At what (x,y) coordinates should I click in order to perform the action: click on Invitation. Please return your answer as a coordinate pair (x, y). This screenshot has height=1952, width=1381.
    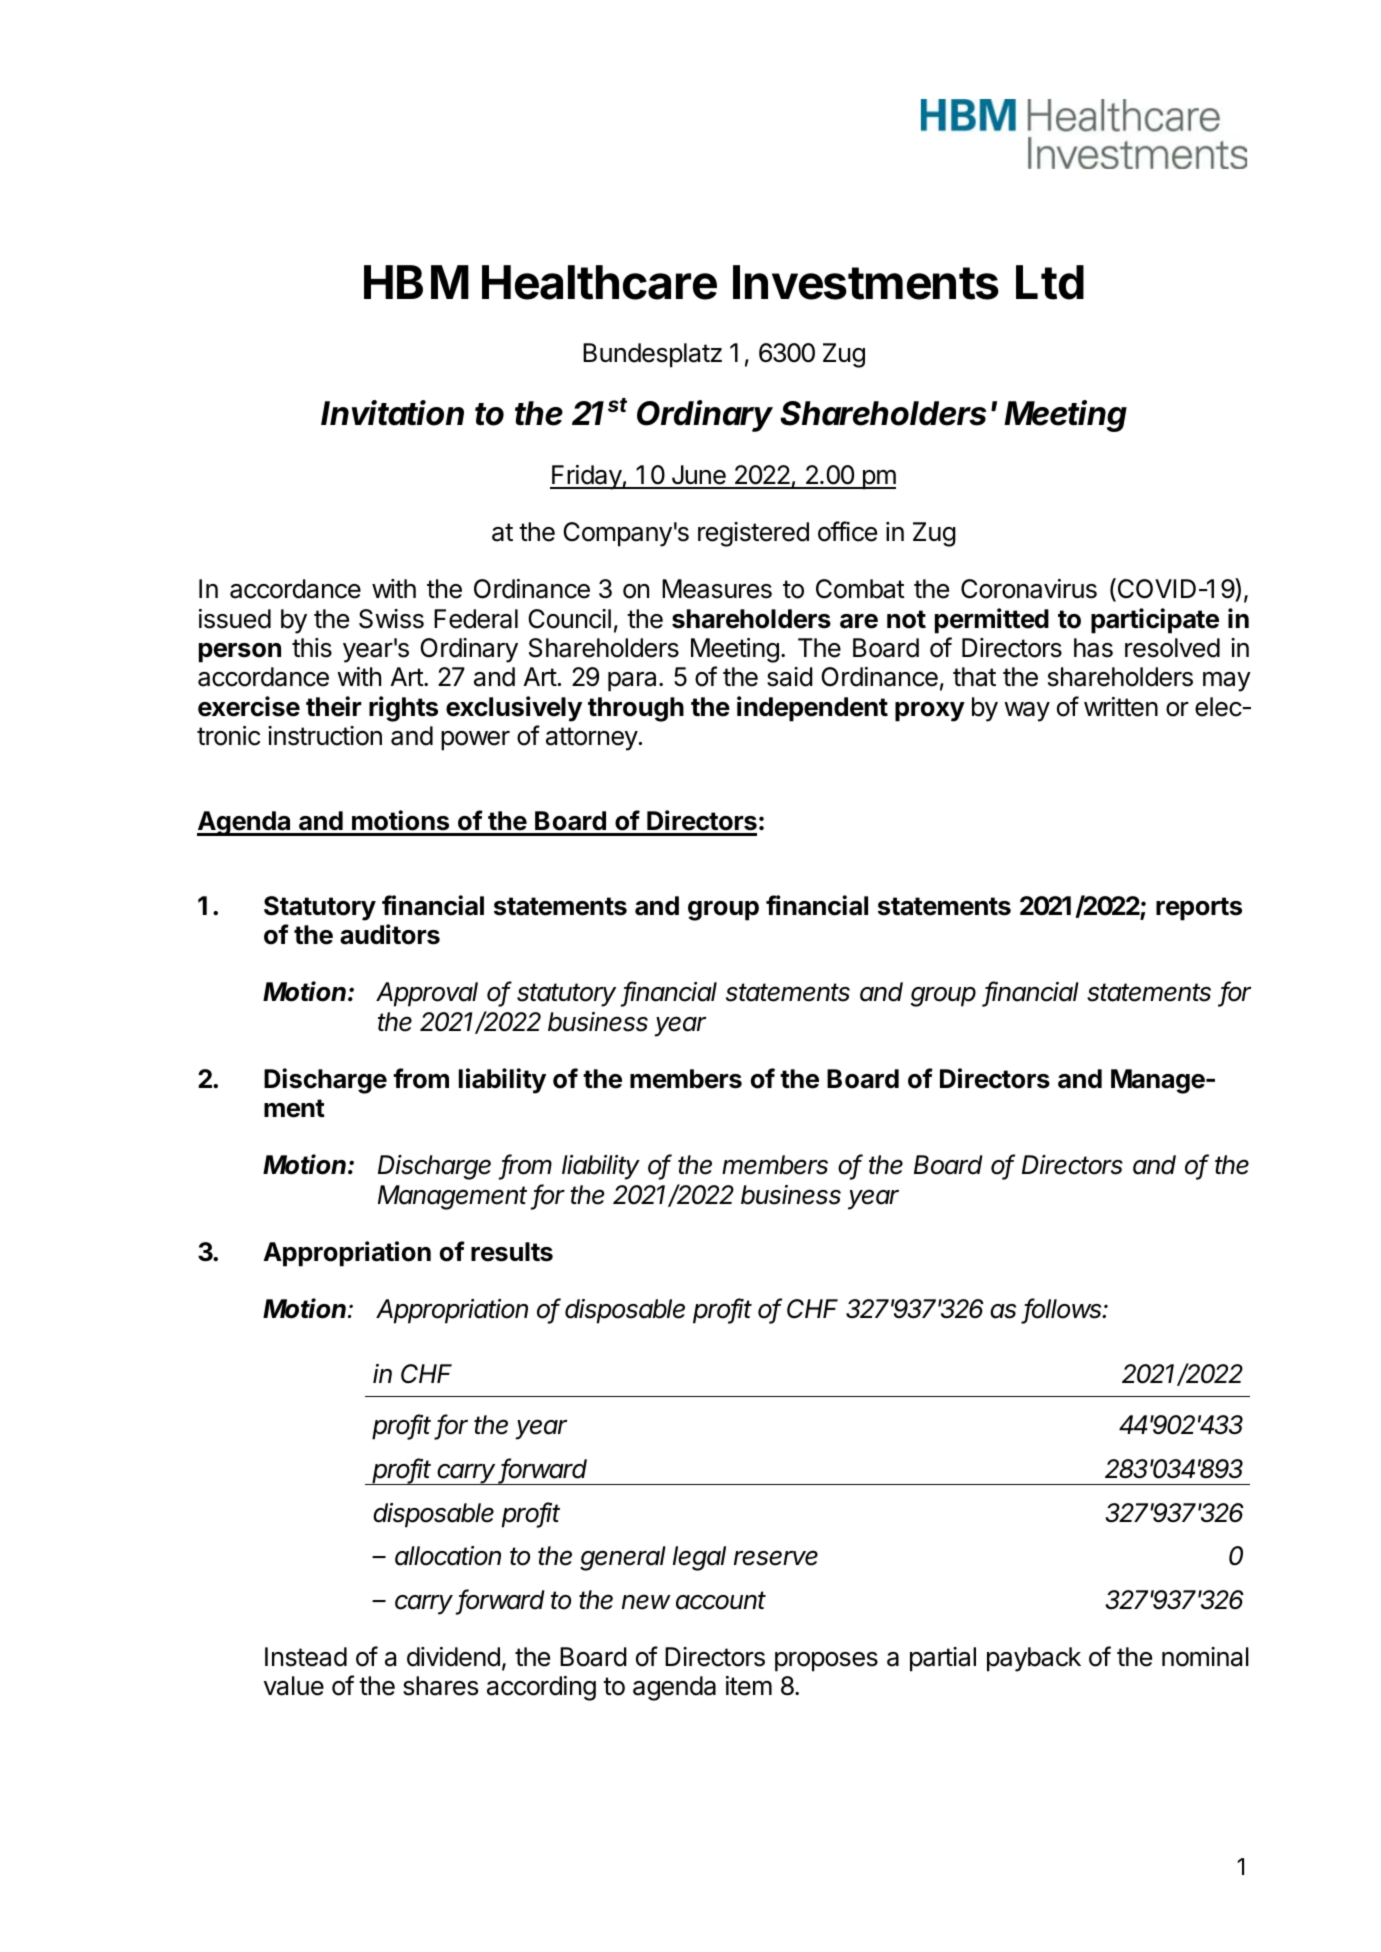
    Looking at the image, I should click on (392, 413).
